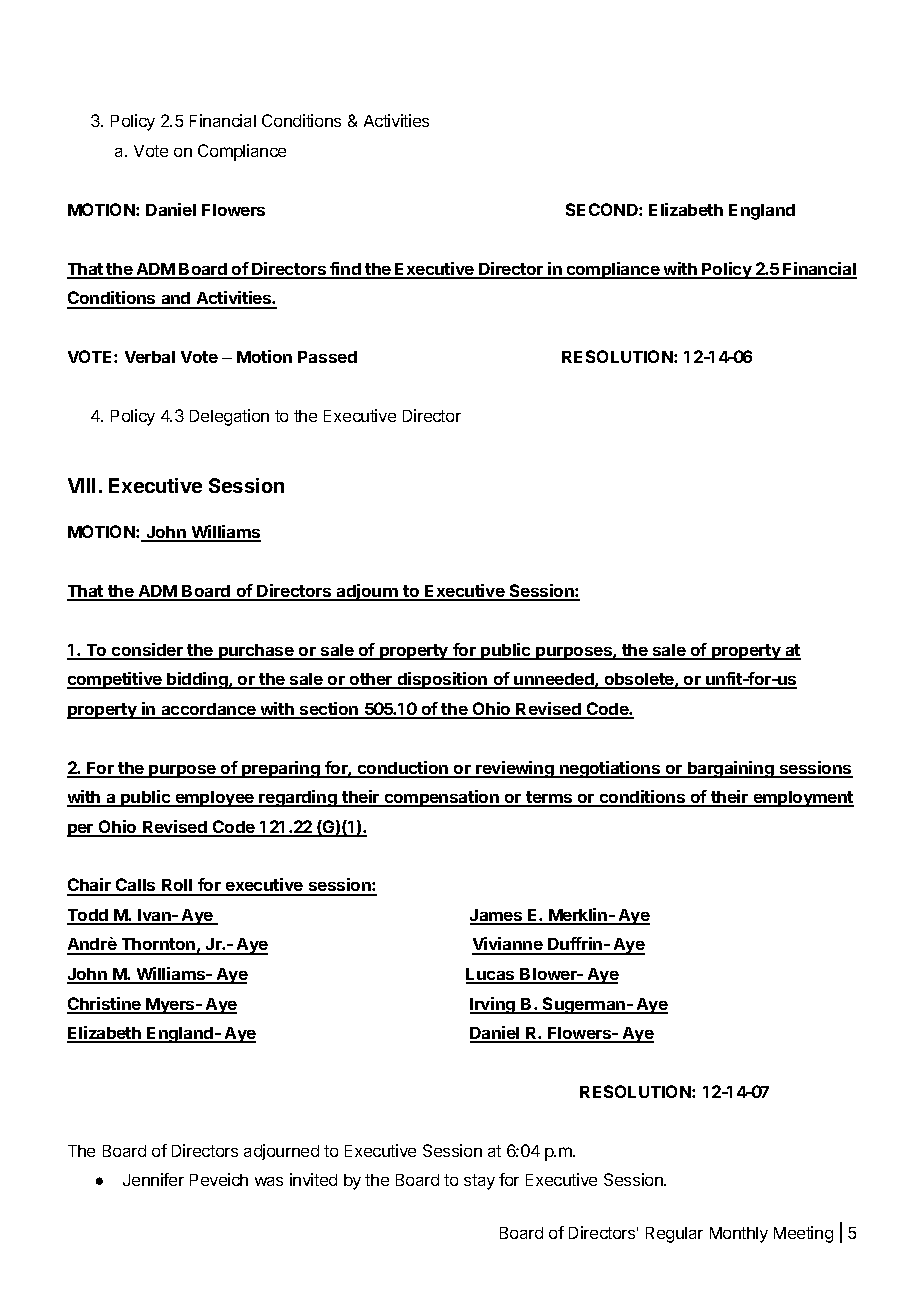 The height and width of the page is (1308, 924). Describe the element at coordinates (105, 1005) in the page. I see `Christine` at that location.
